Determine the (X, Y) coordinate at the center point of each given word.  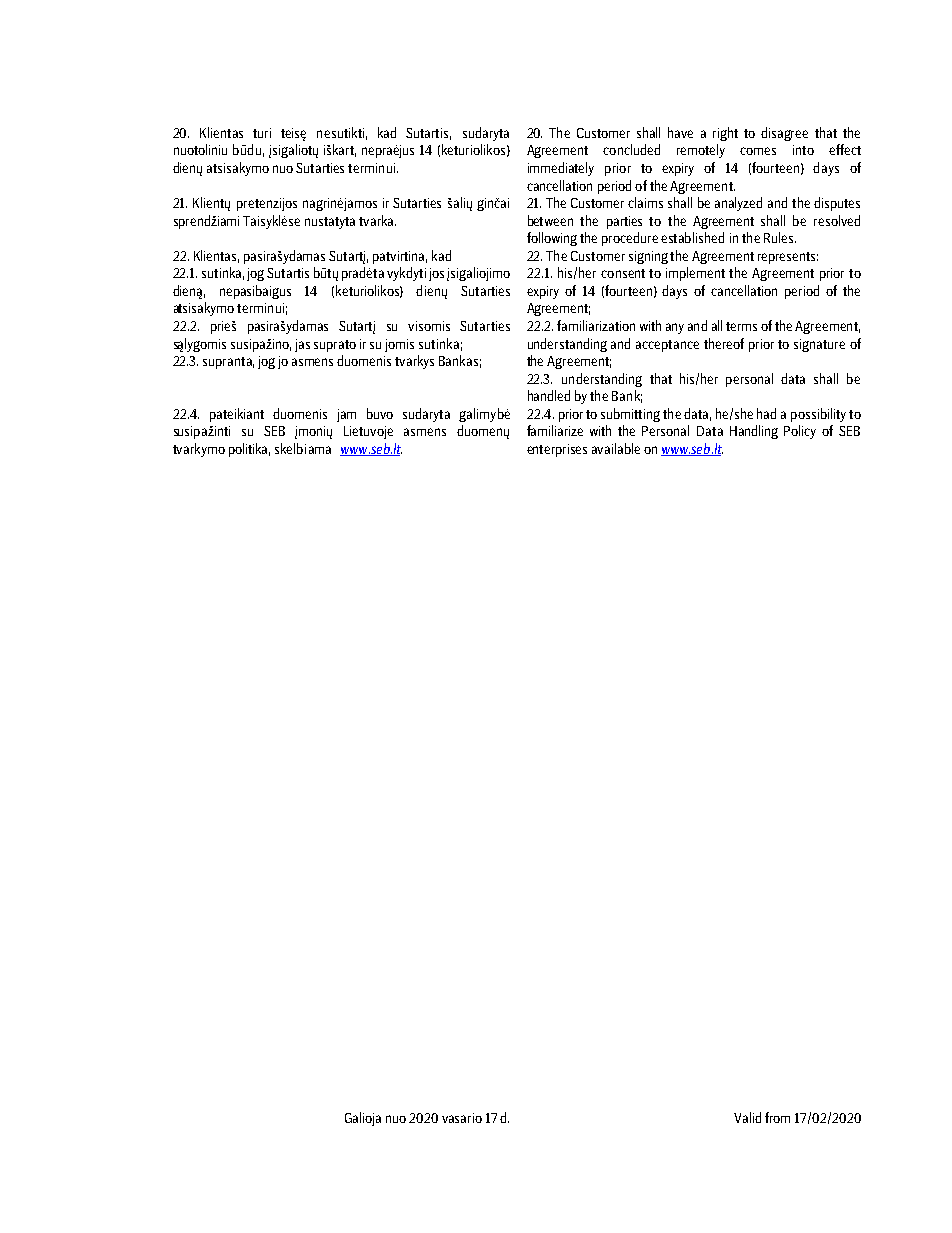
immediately (561, 169)
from (777, 1117)
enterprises (557, 450)
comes (758, 151)
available (616, 448)
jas (302, 345)
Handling (754, 432)
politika (249, 450)
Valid (747, 1117)
